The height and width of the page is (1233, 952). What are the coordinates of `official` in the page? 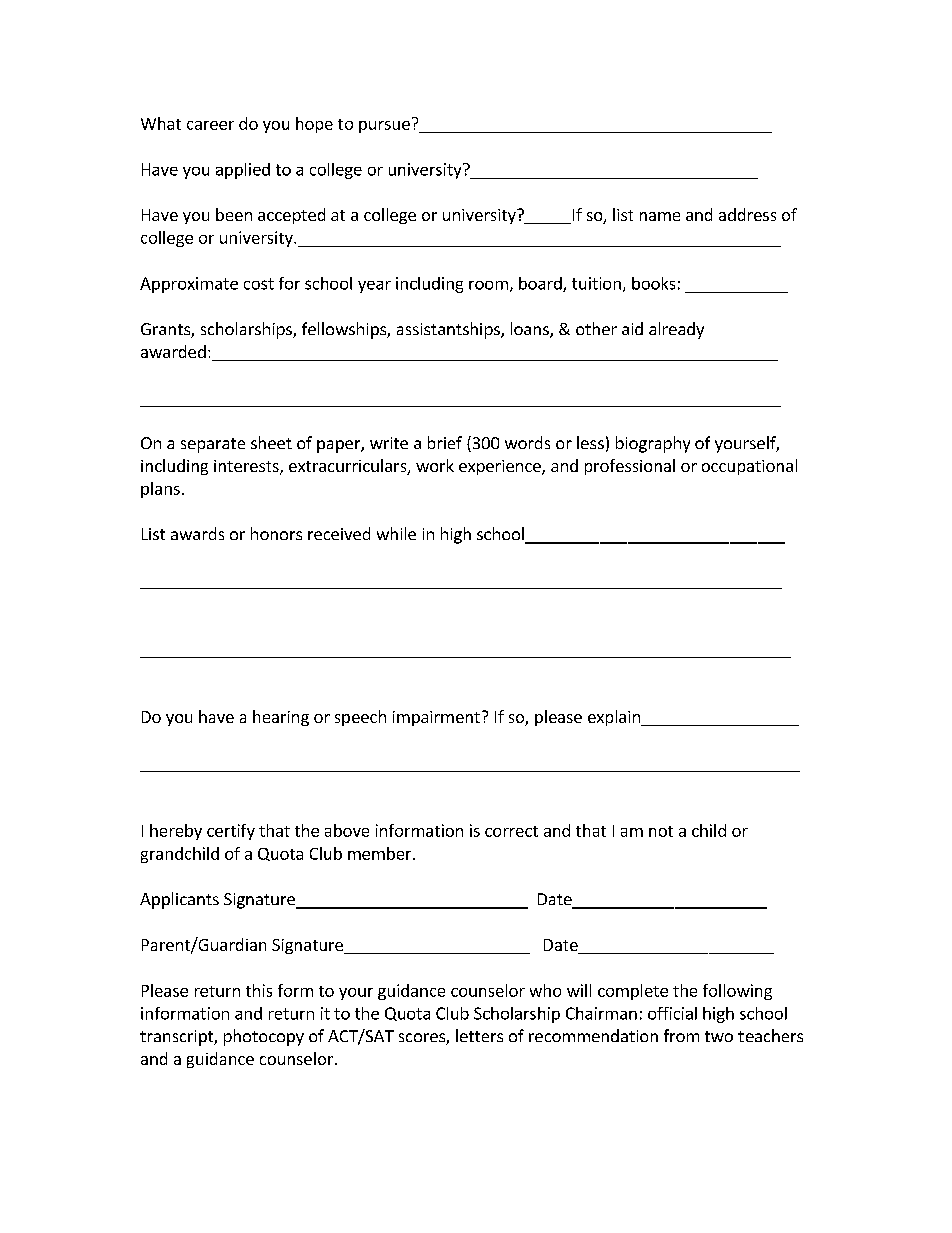 It's located at (672, 1013).
